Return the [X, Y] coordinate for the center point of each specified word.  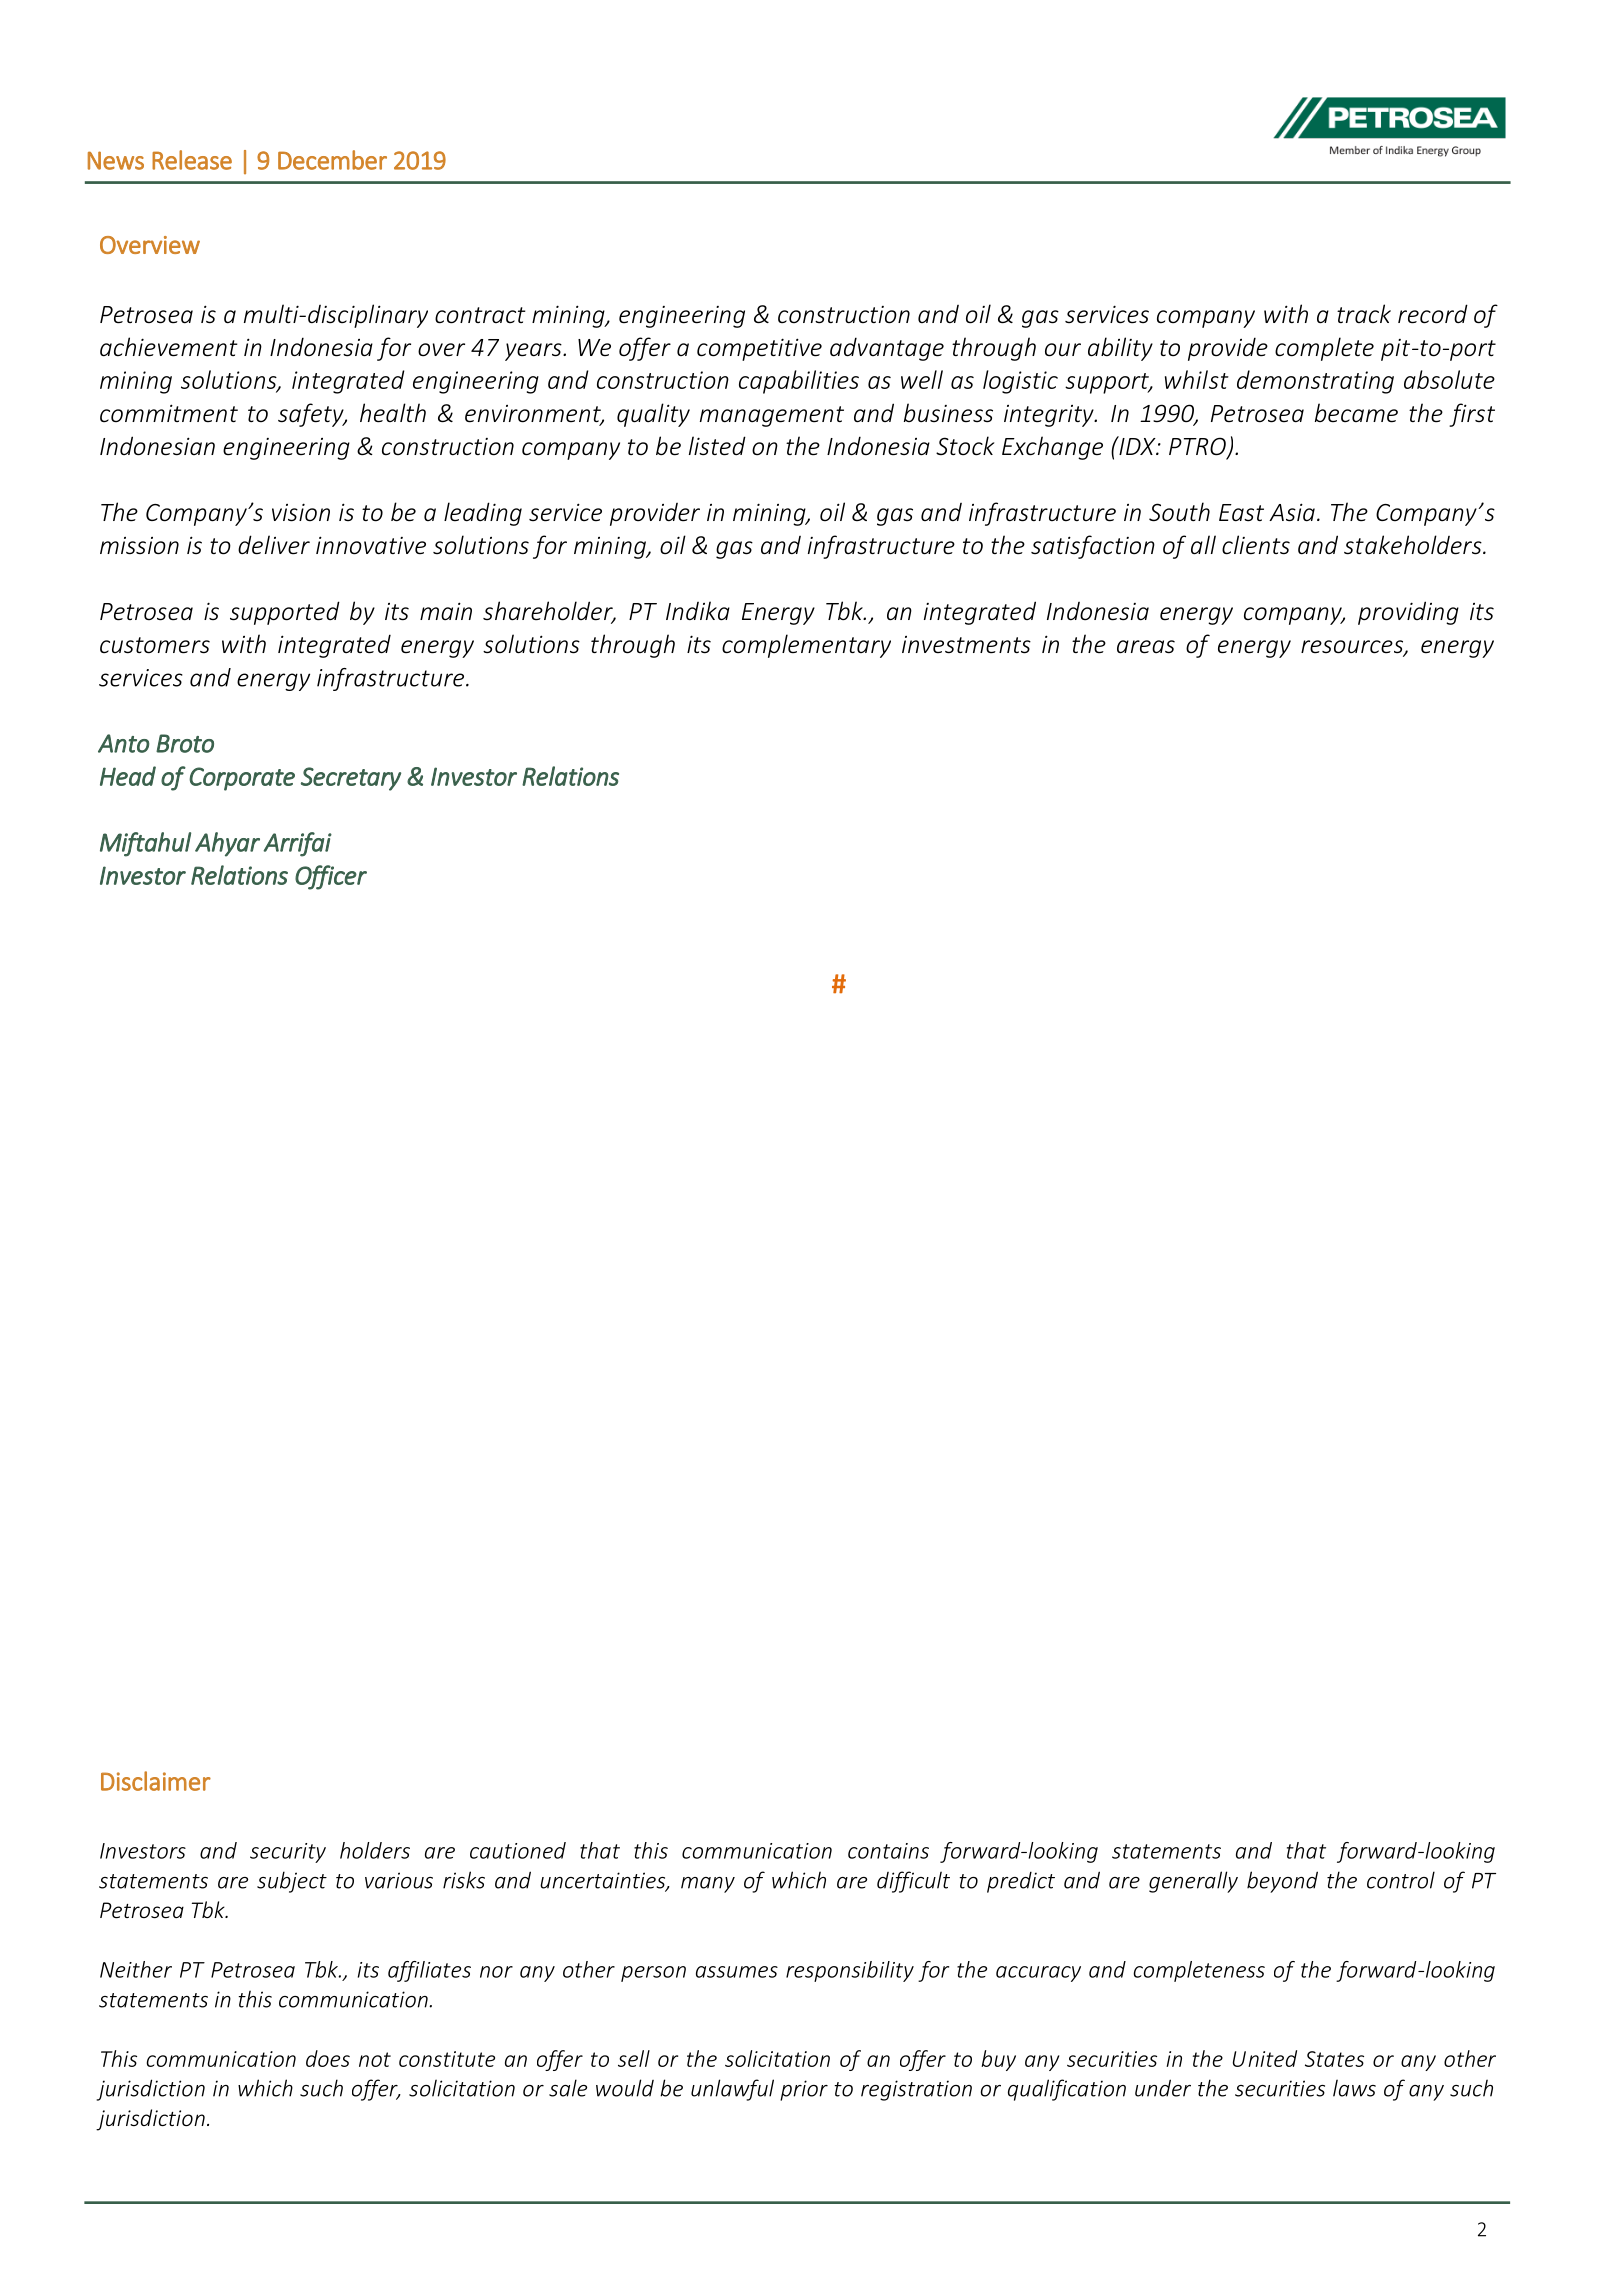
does [328, 2058]
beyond [1282, 1882]
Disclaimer [156, 1781]
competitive [759, 349]
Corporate [242, 779]
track [1364, 314]
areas [1146, 647]
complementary [806, 646]
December [332, 160]
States [1334, 2059]
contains [888, 1851]
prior [804, 2090]
